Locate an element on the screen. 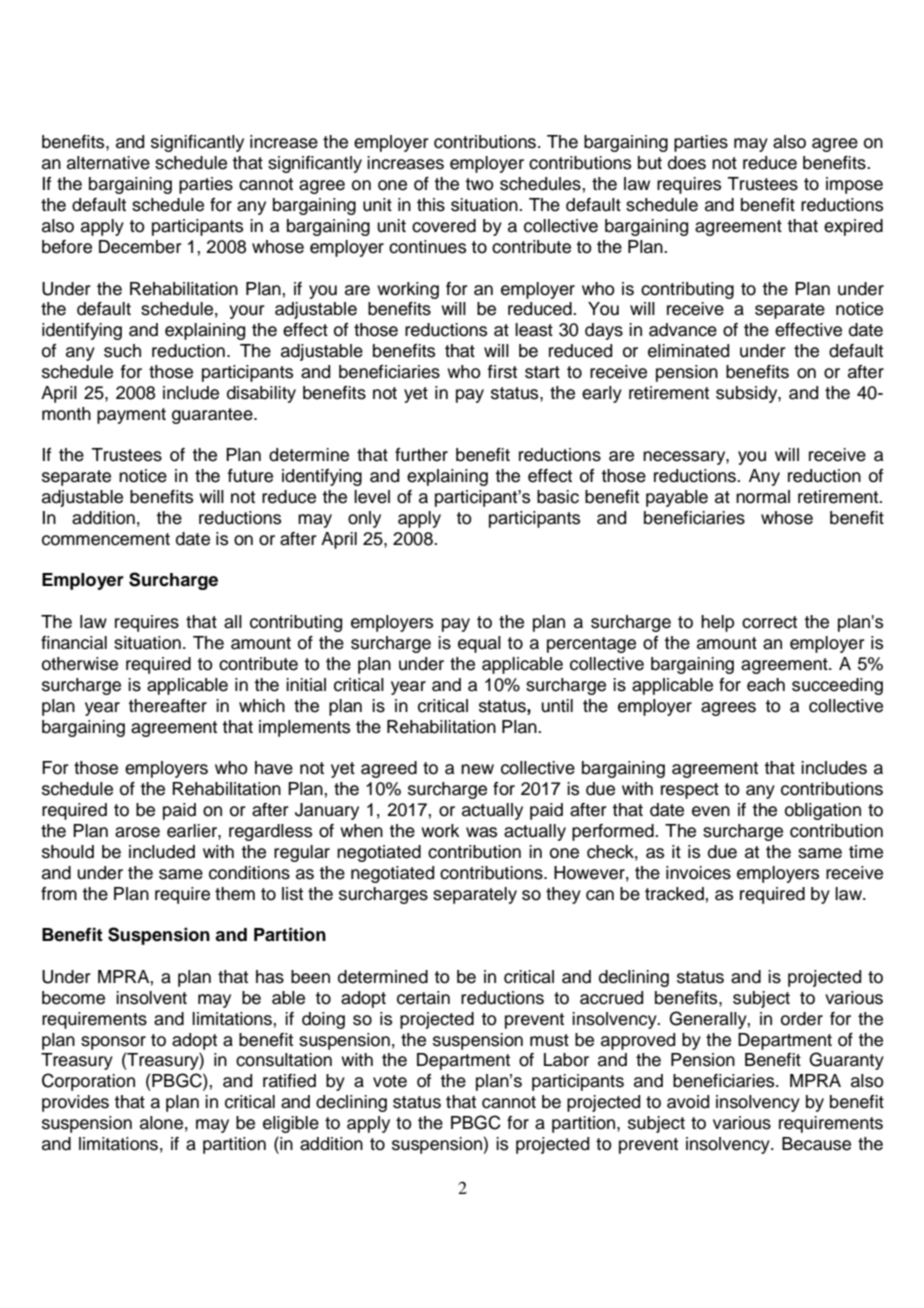 The image size is (924, 1308). two is located at coordinates (479, 184).
